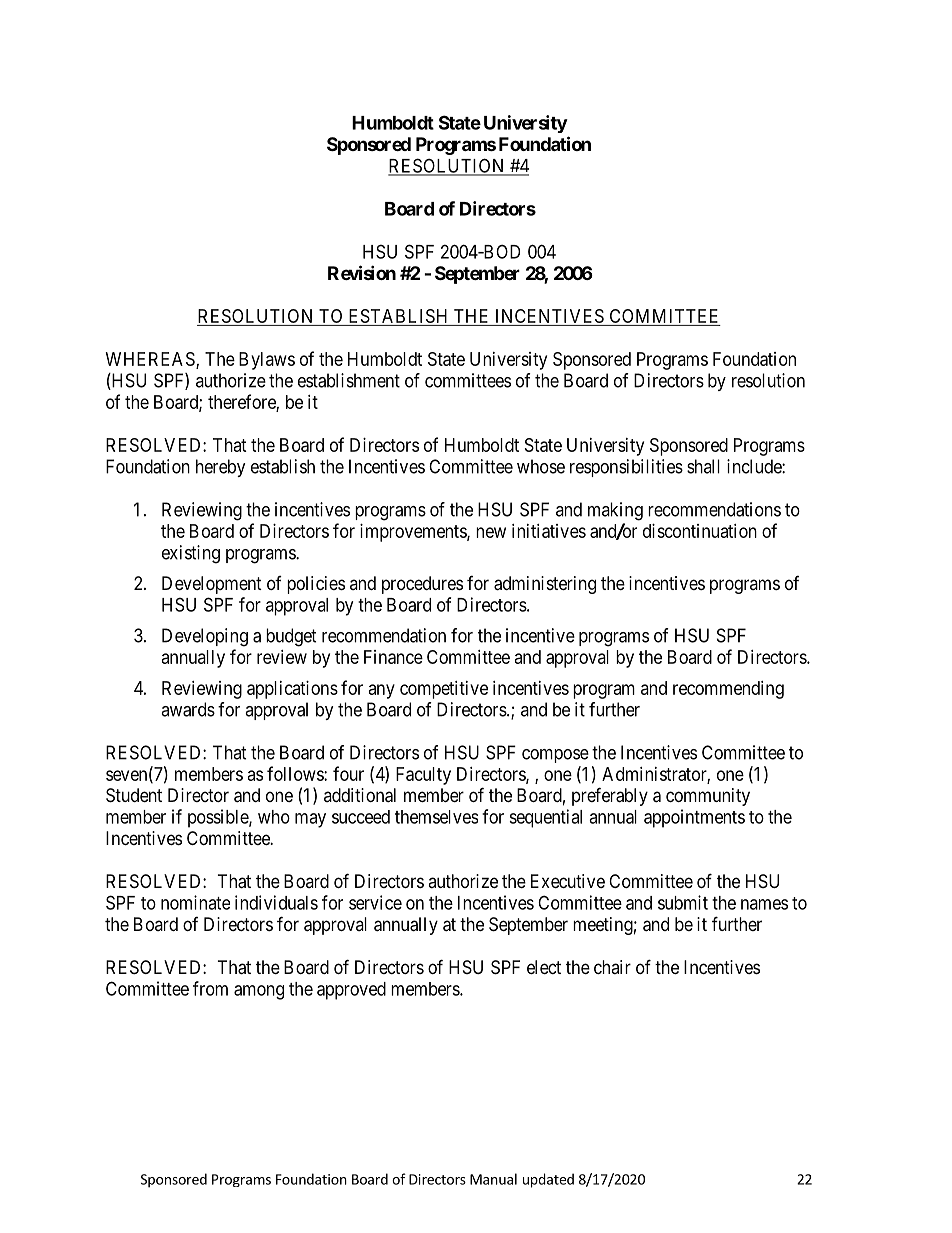  What do you see at coordinates (195, 902) in the page?
I see `nominate` at bounding box center [195, 902].
